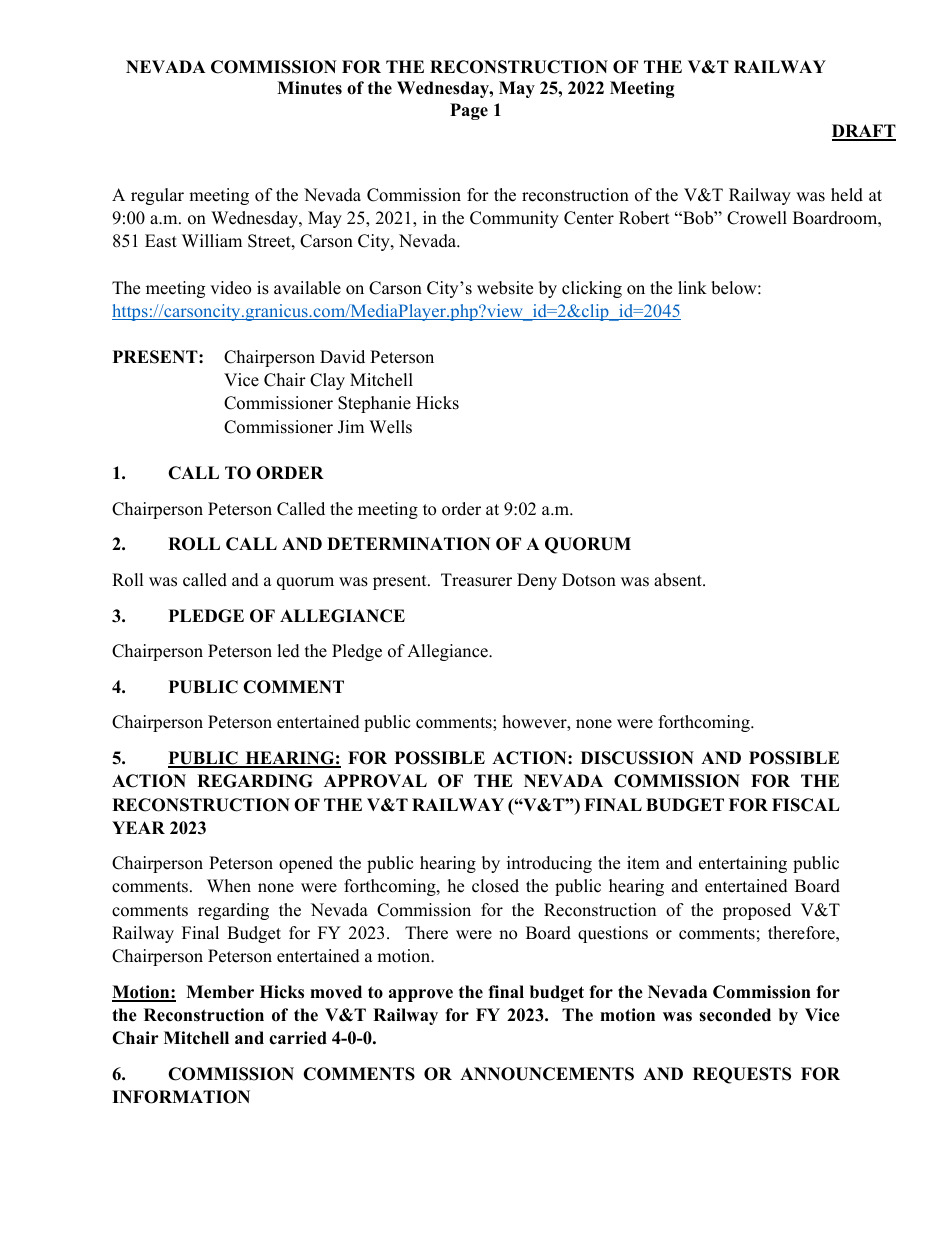  I want to click on ANNOUNCEMENTS, so click(547, 1074).
